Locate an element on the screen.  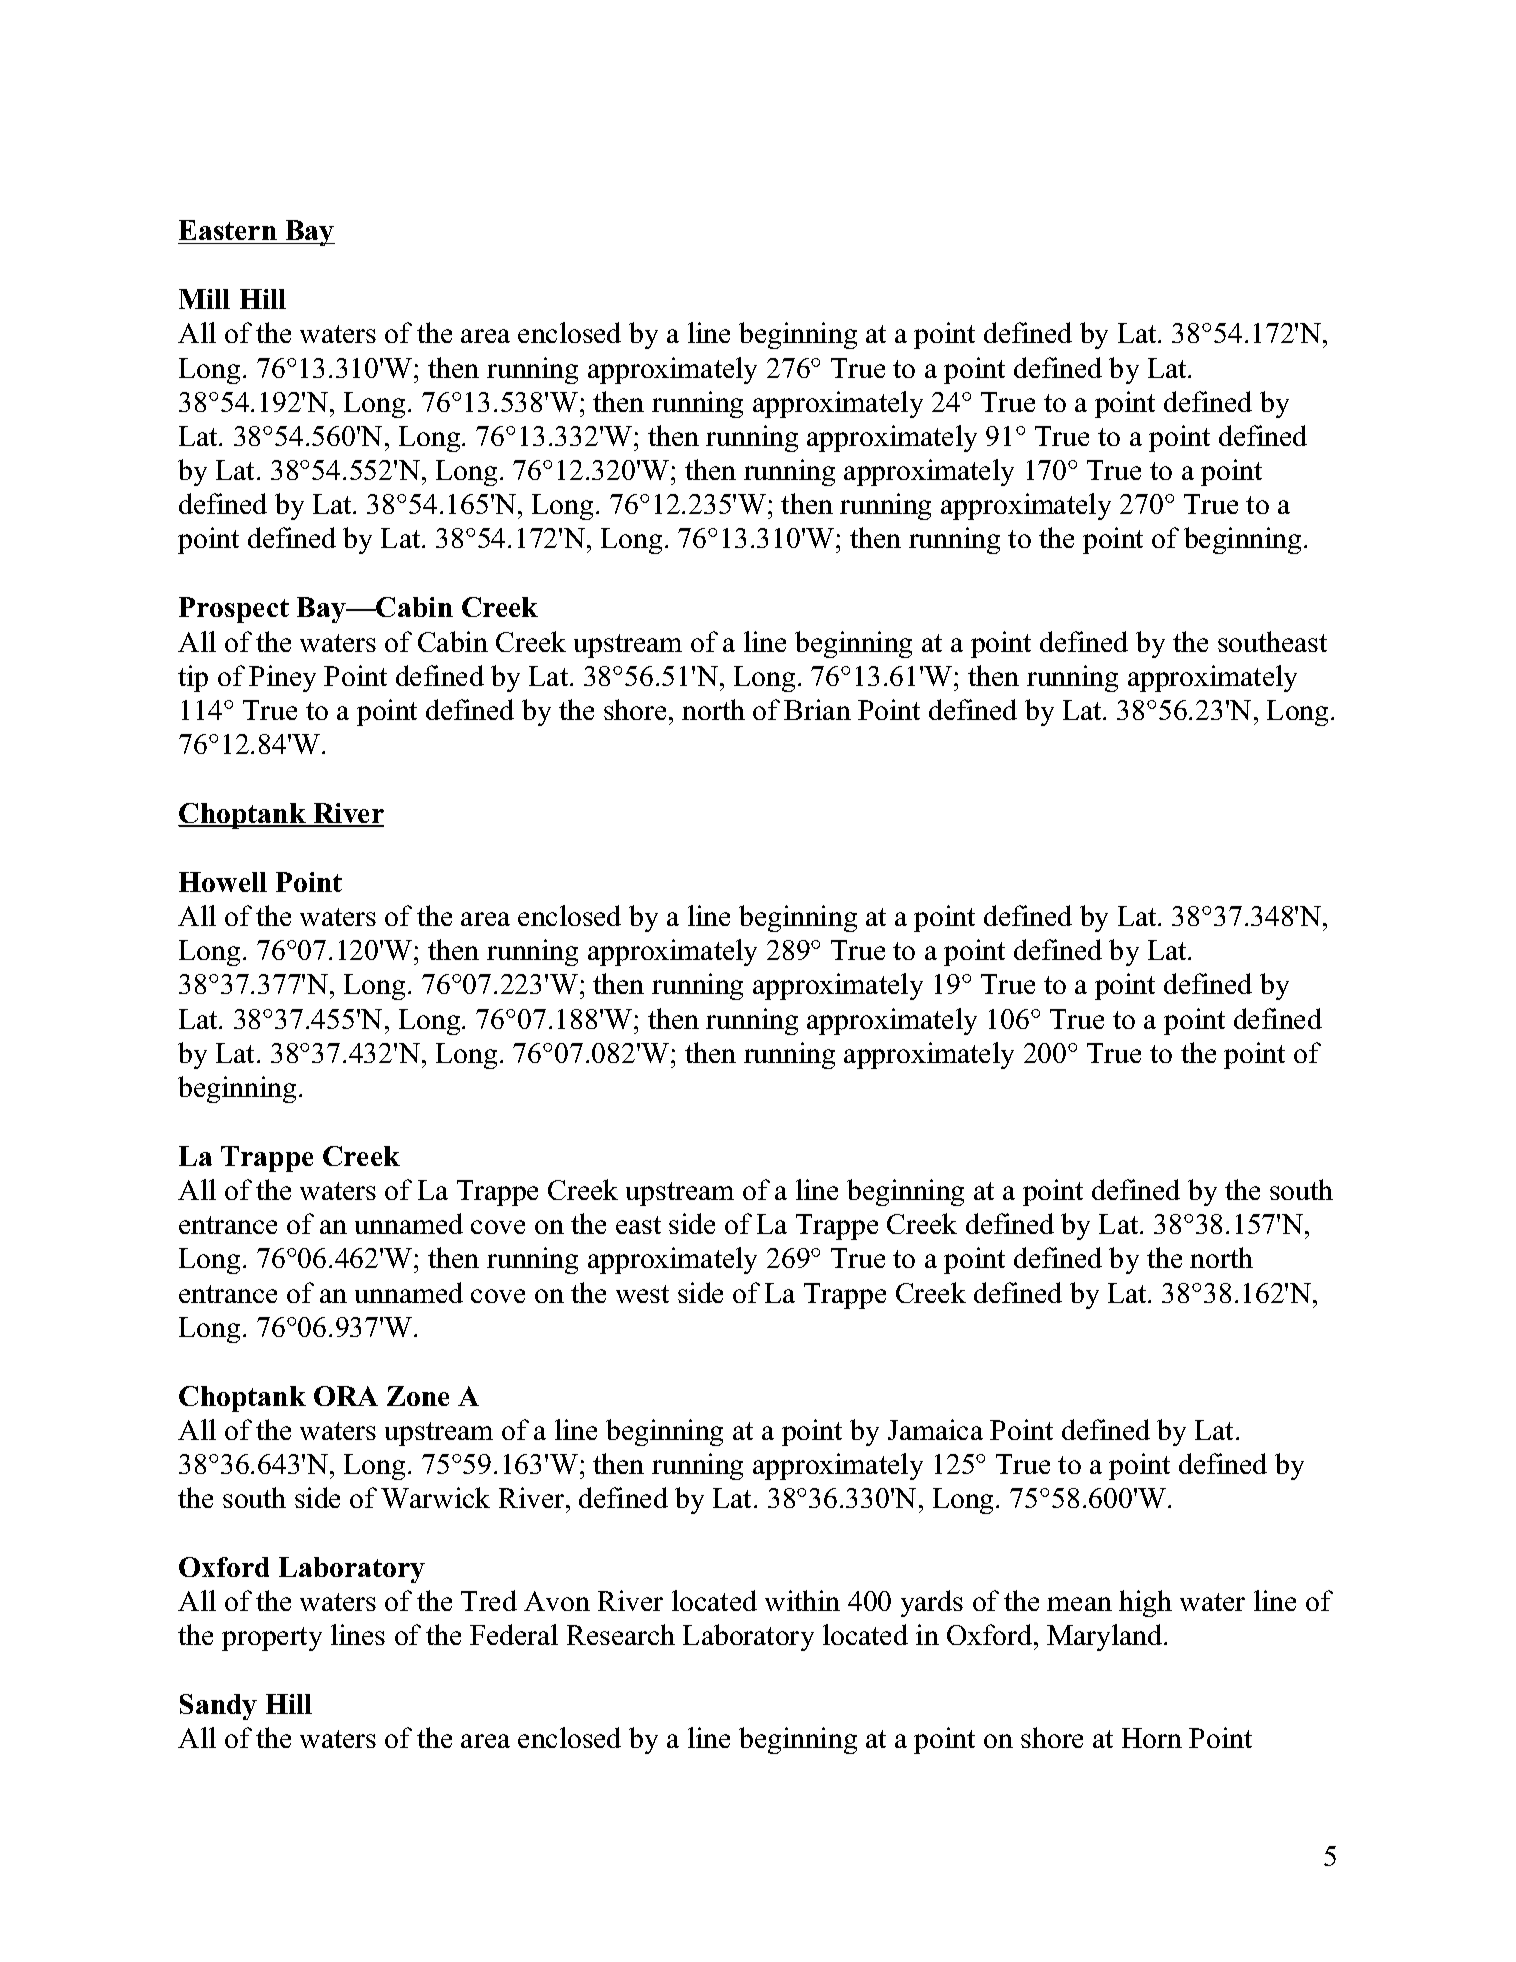
Piney is located at coordinates (282, 678).
